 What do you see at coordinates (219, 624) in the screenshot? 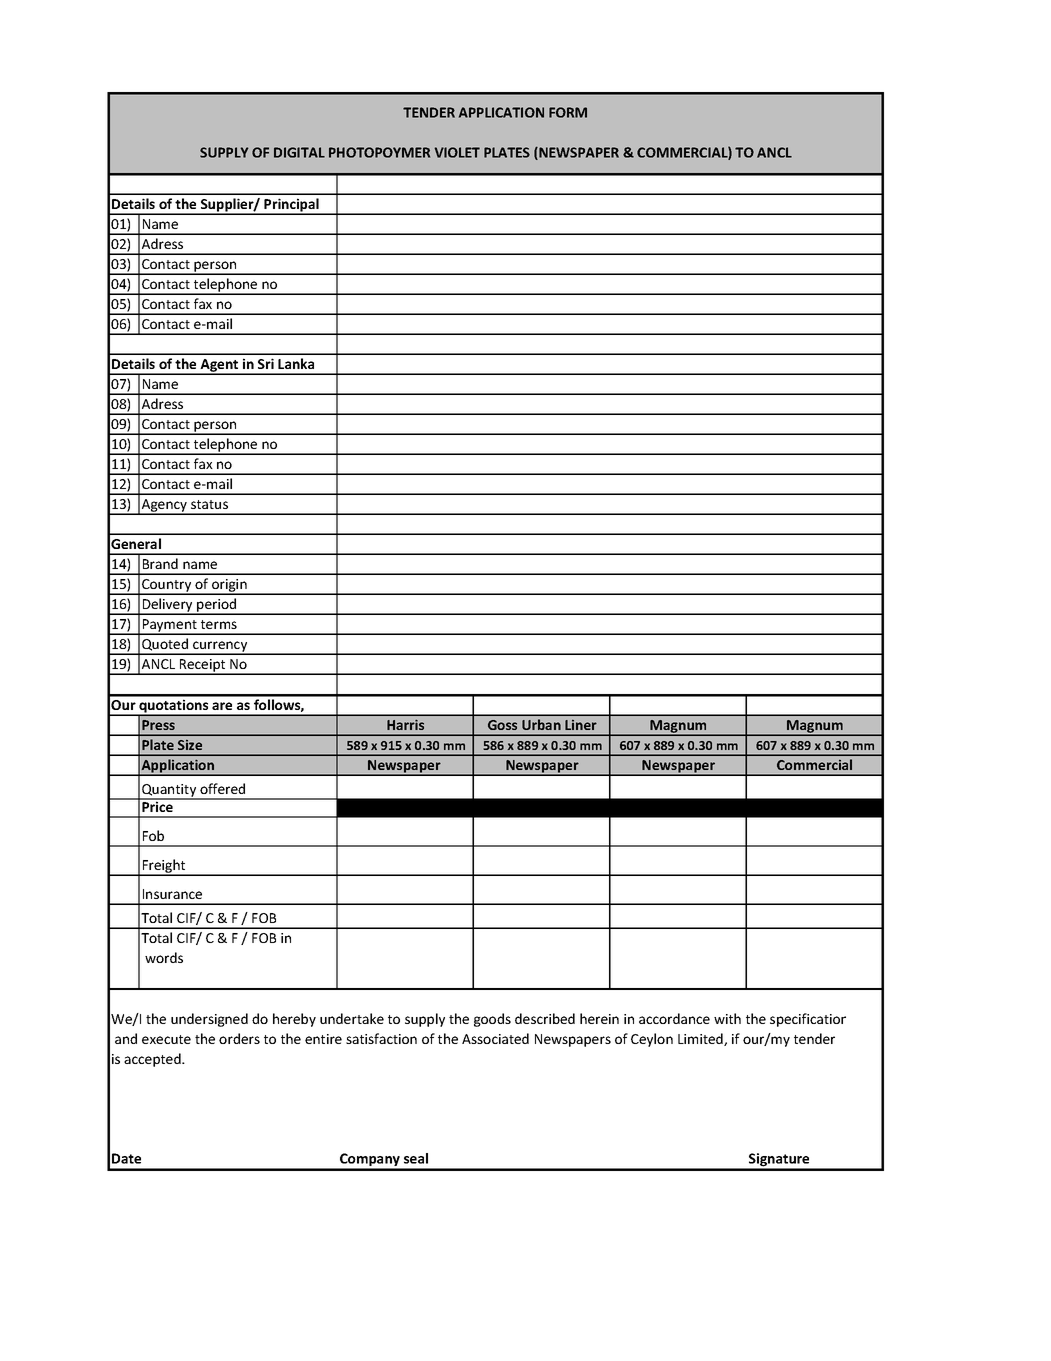
I see `terms` at bounding box center [219, 624].
